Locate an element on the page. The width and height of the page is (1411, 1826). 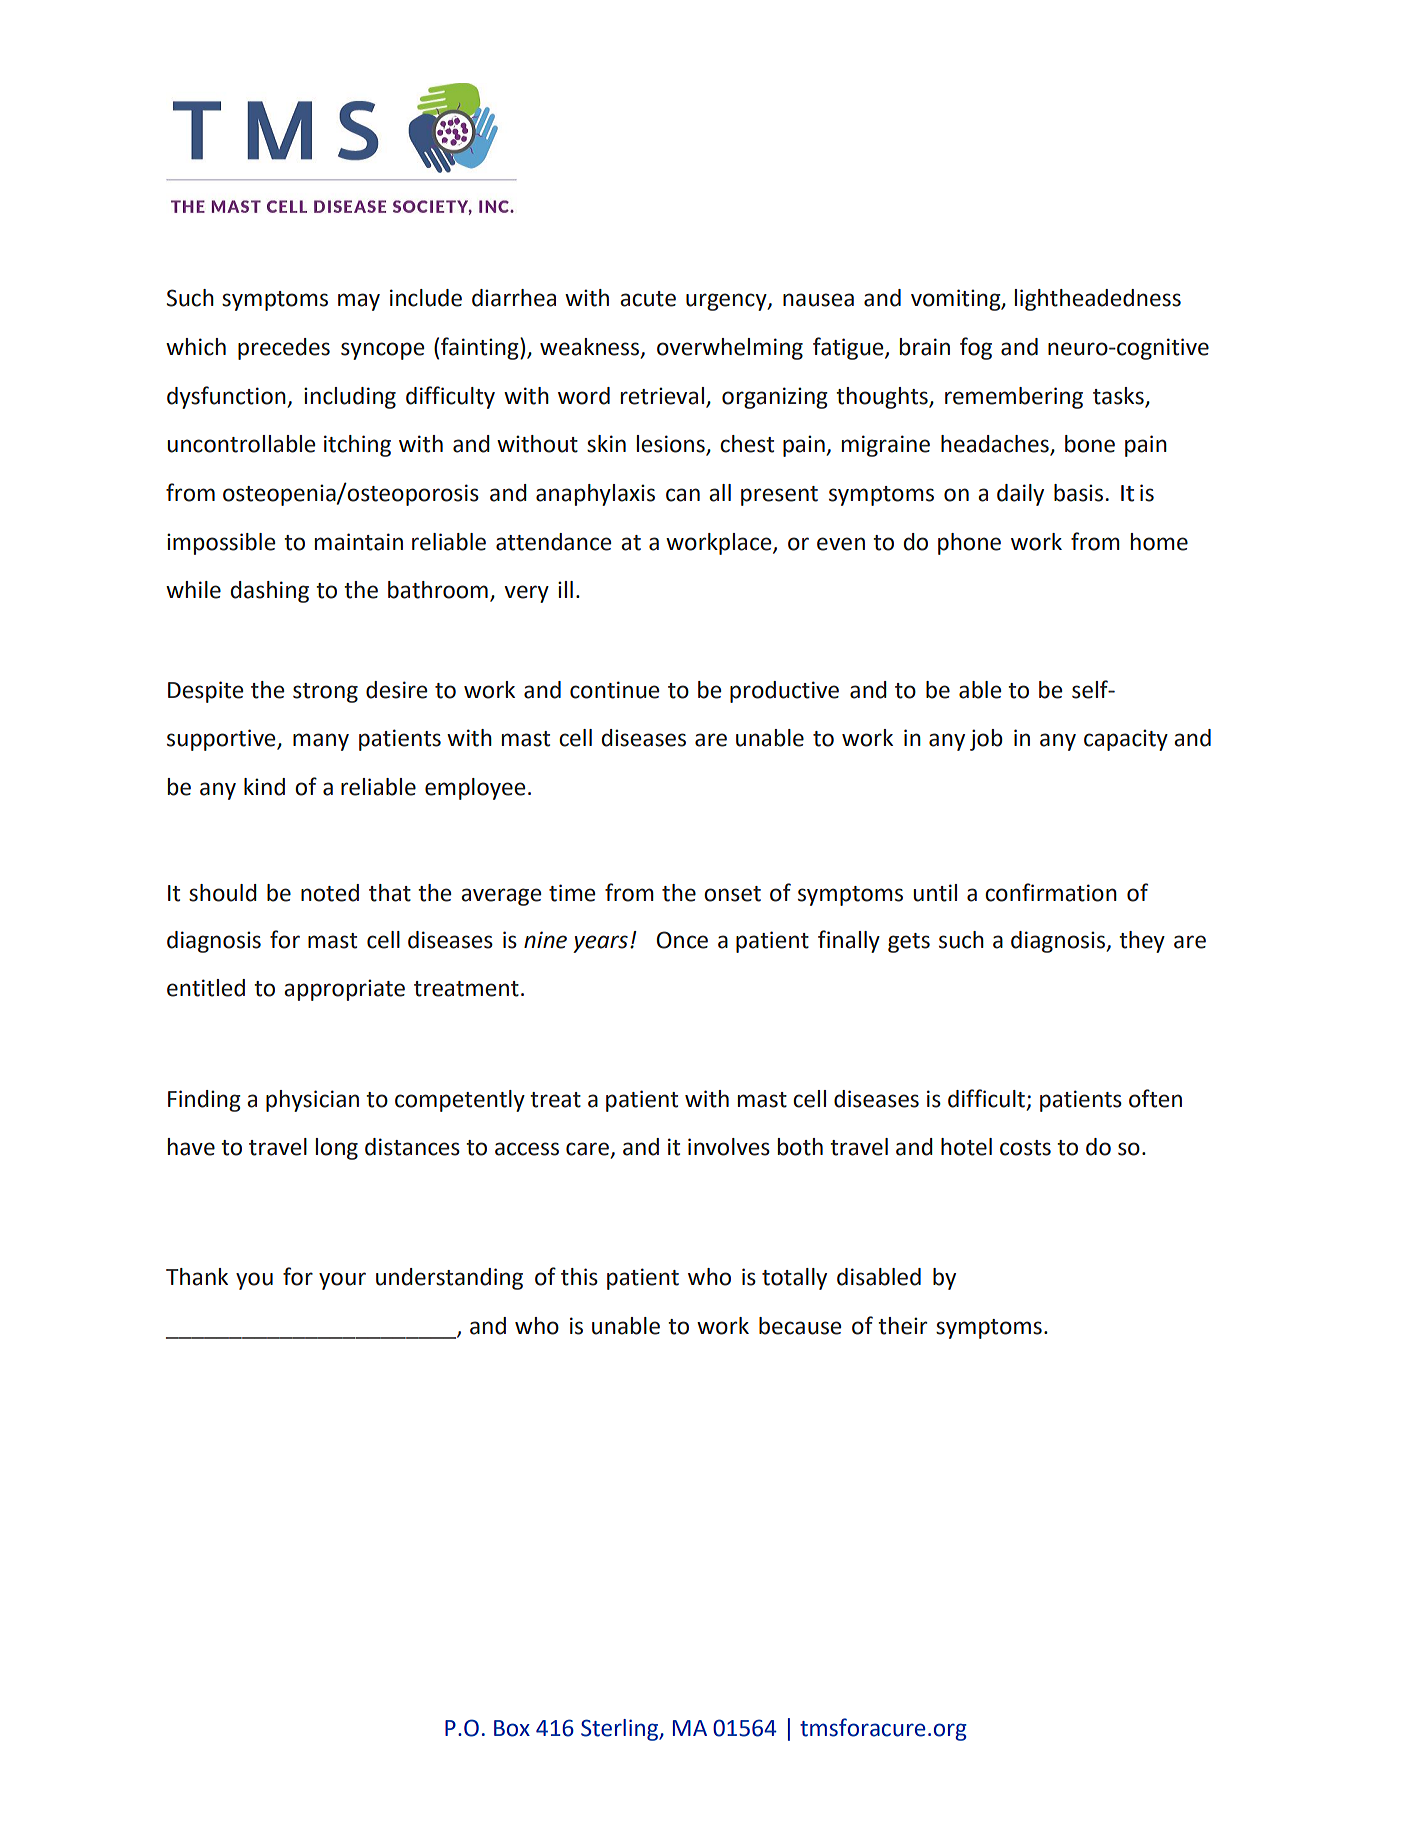
dashing is located at coordinates (269, 592).
